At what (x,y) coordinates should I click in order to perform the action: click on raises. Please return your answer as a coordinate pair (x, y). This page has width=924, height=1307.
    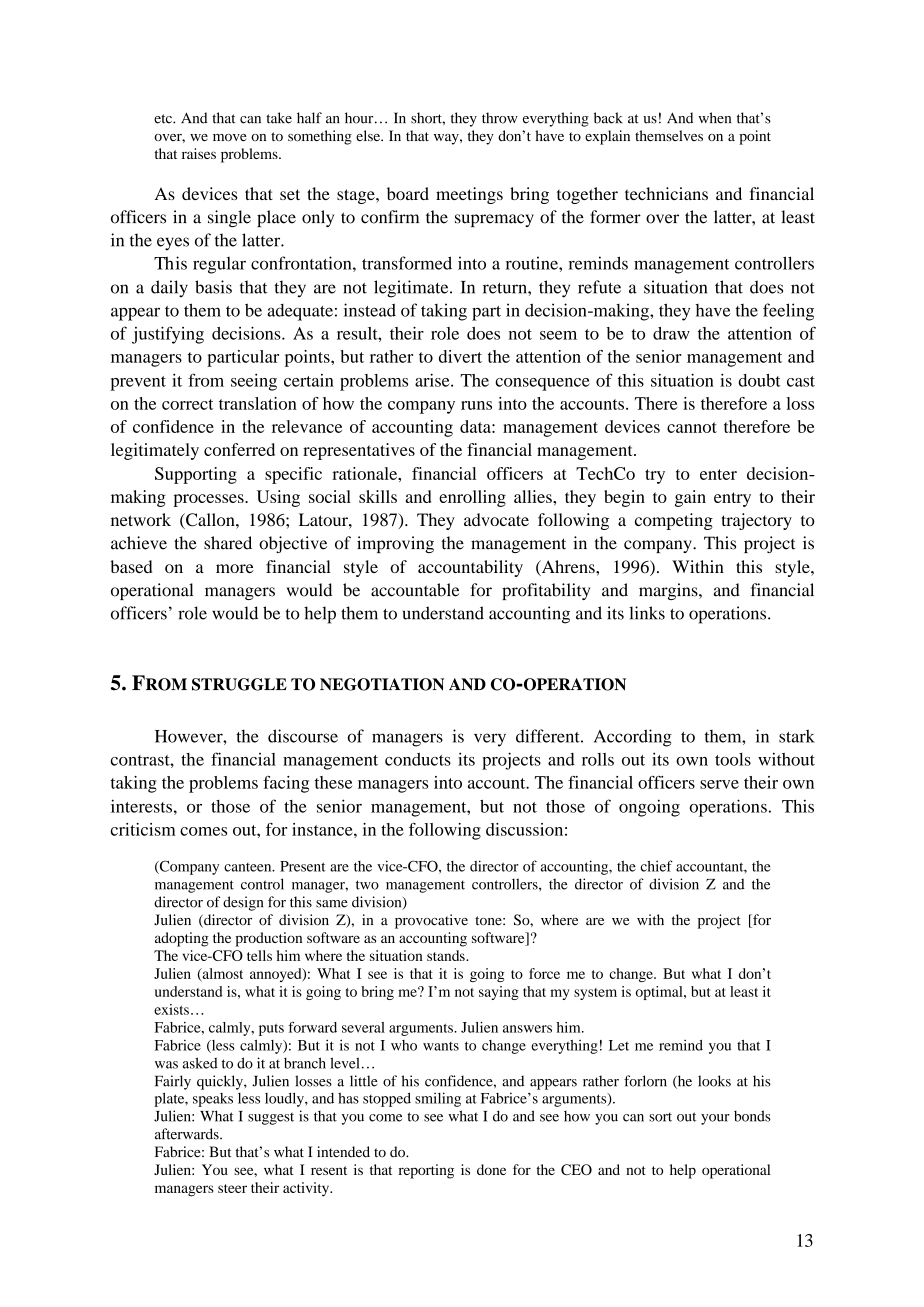
    Looking at the image, I should click on (199, 153).
